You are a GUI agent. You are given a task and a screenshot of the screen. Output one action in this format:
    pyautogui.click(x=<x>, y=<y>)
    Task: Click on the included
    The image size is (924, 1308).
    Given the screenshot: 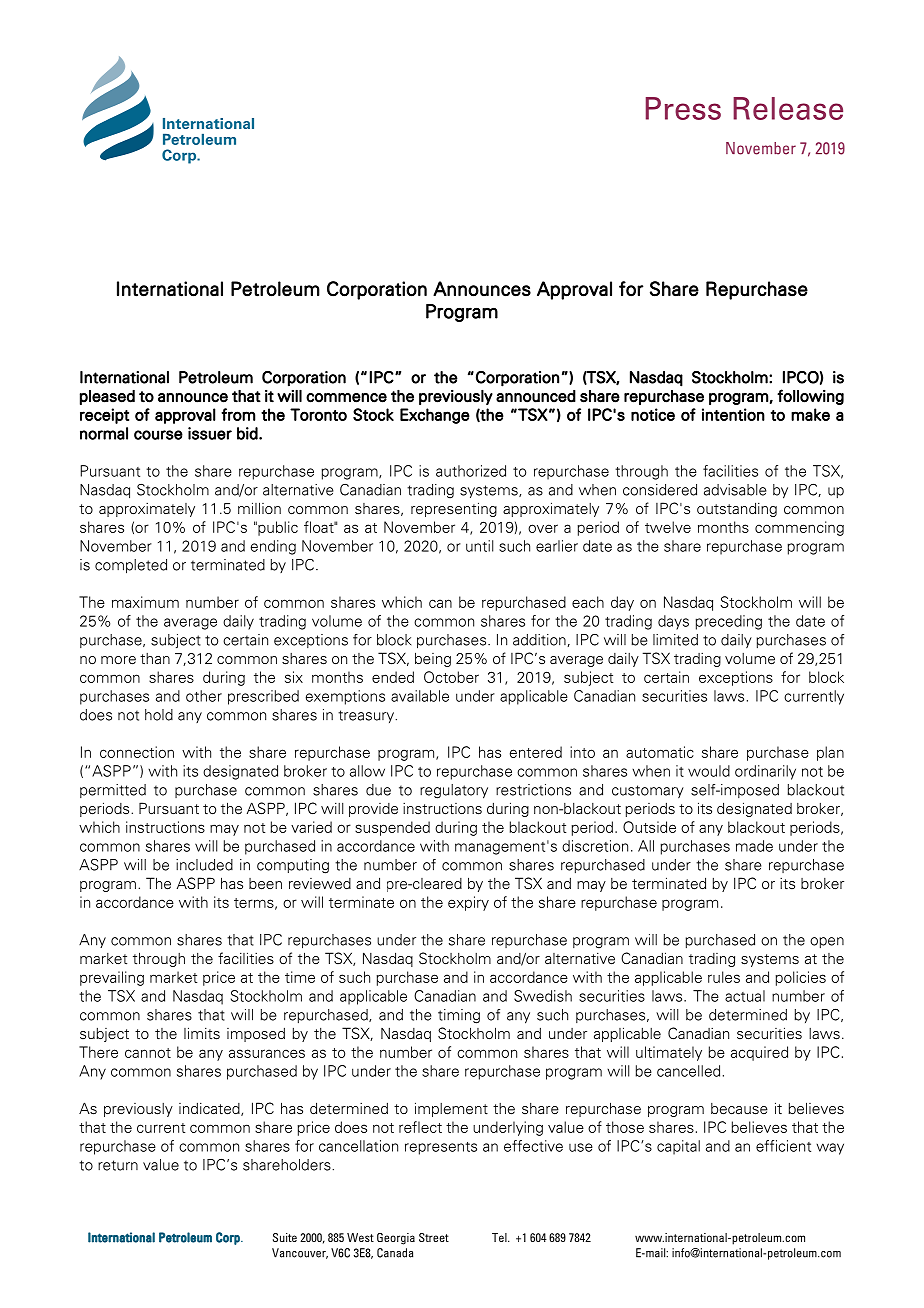 What is the action you would take?
    pyautogui.click(x=204, y=865)
